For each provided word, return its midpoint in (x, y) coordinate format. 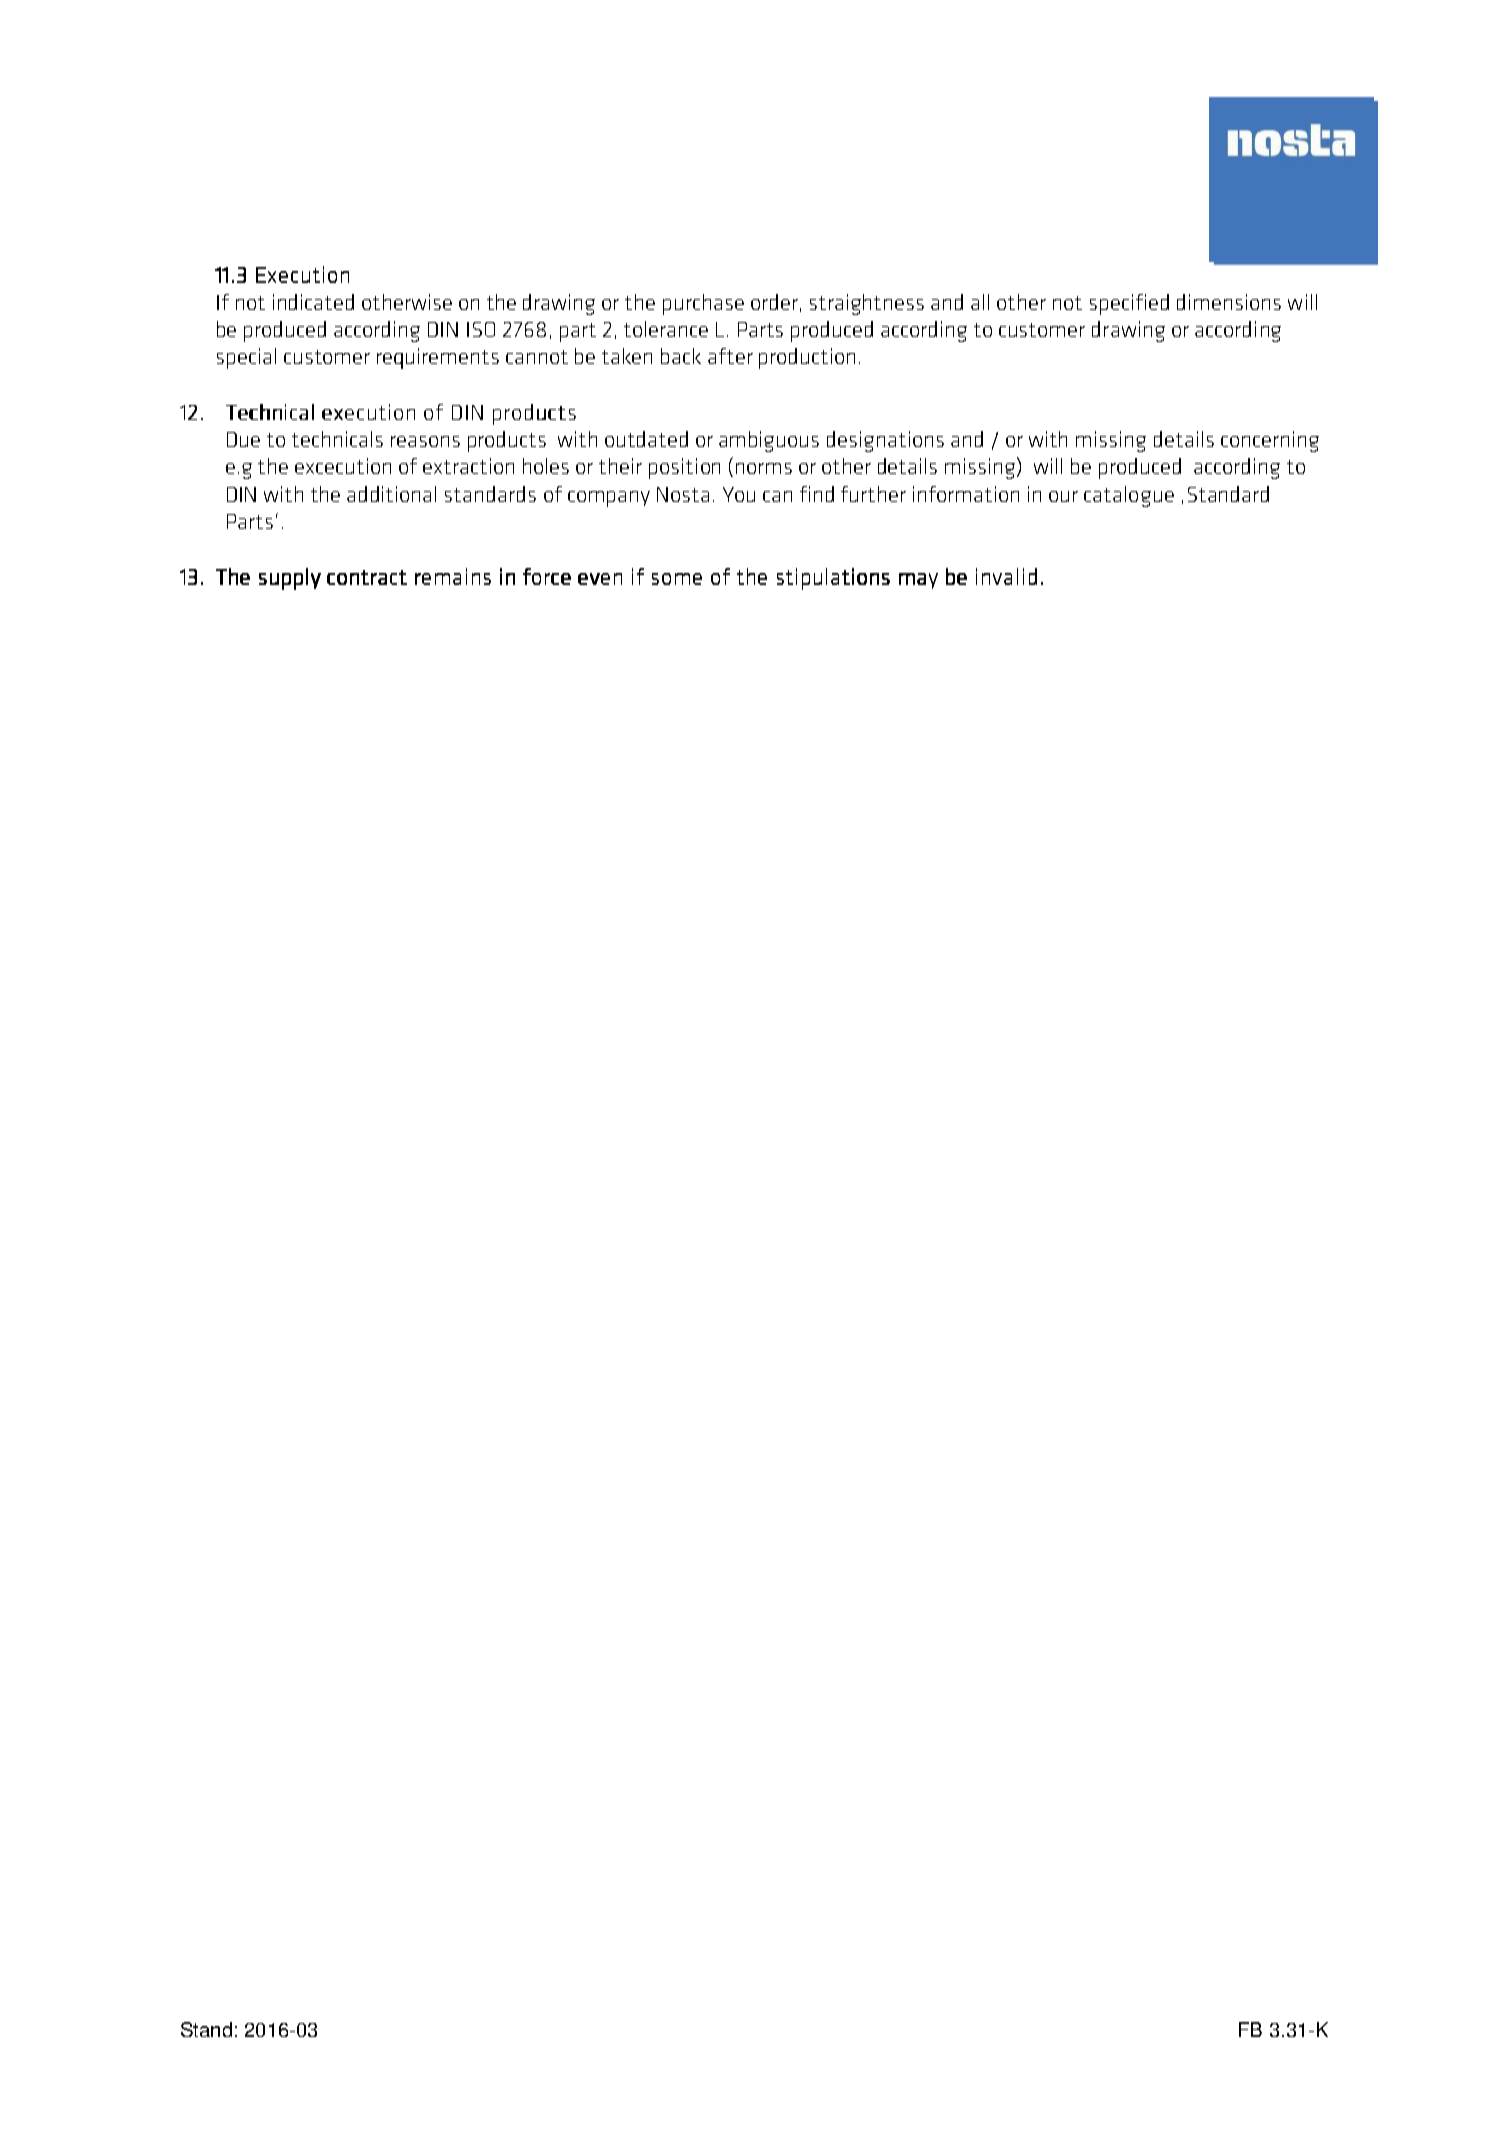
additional (391, 494)
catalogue (1129, 496)
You (739, 494)
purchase (703, 304)
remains (453, 576)
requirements (438, 358)
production (807, 358)
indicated (313, 302)
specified (1129, 304)
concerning (1270, 441)
